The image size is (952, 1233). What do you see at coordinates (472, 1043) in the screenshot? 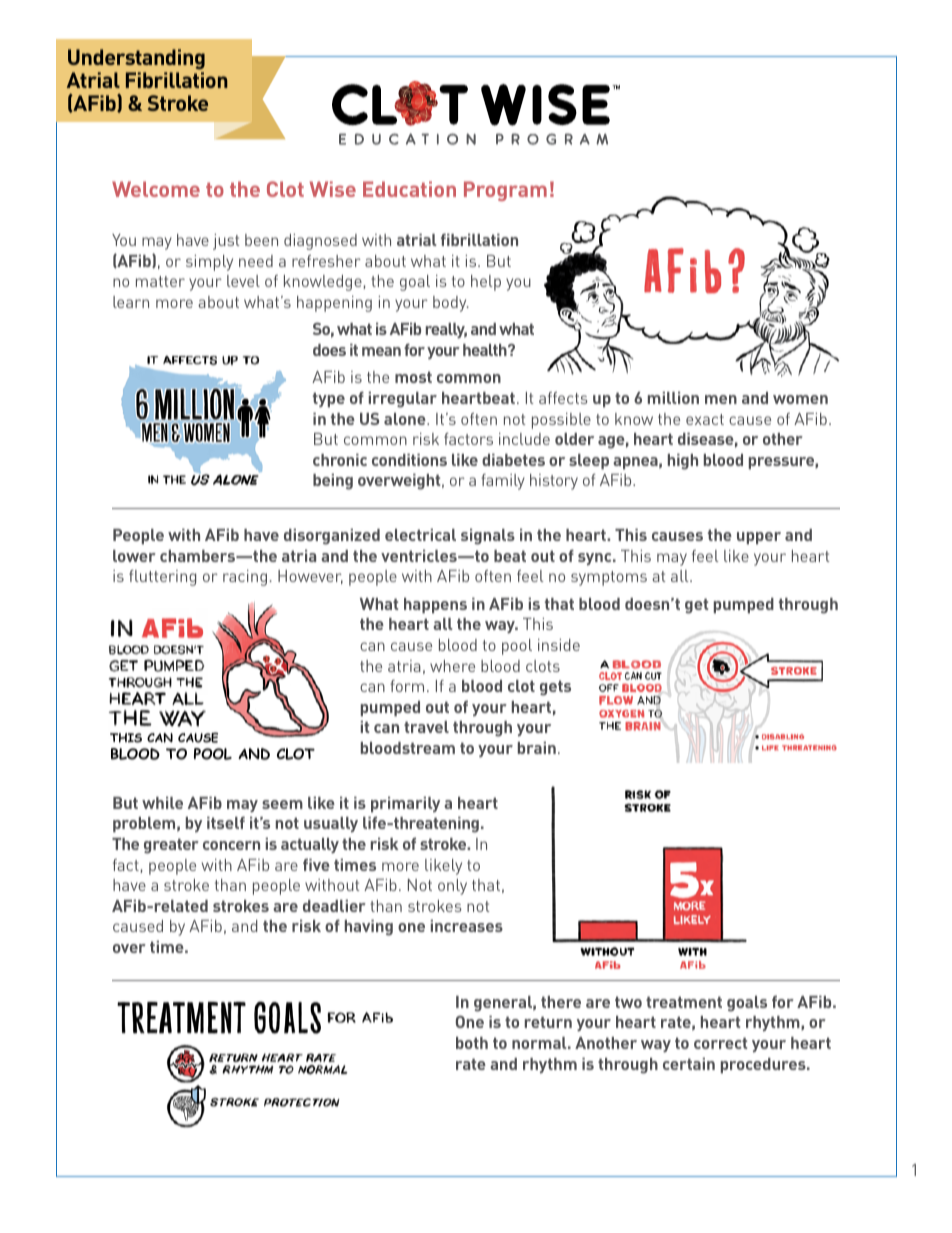
I see `both` at bounding box center [472, 1043].
